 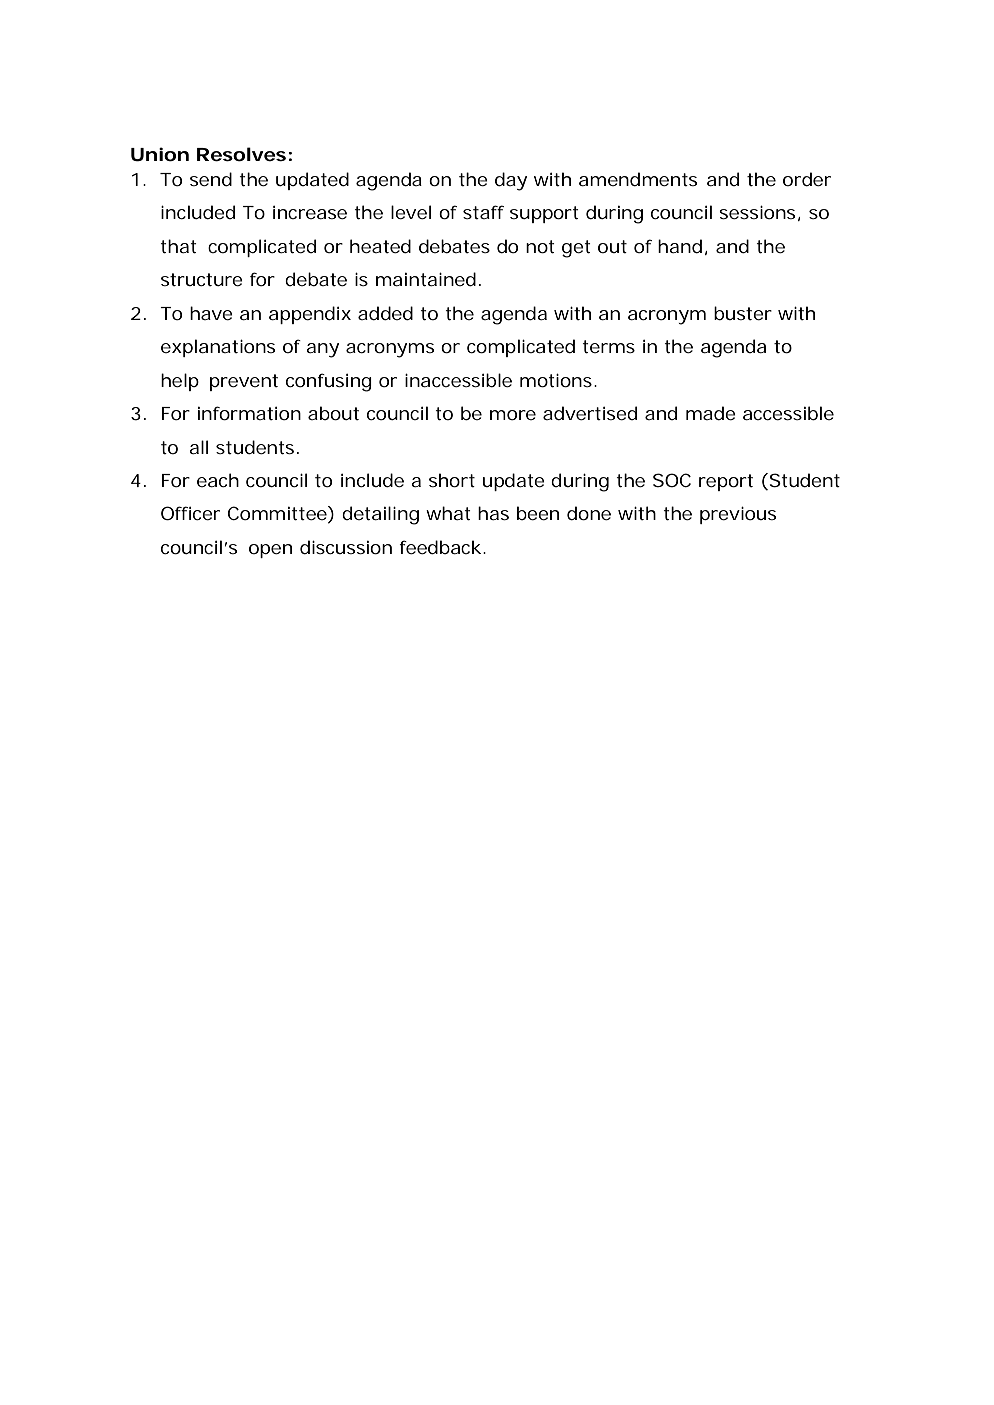 What do you see at coordinates (218, 348) in the page?
I see `explanations` at bounding box center [218, 348].
